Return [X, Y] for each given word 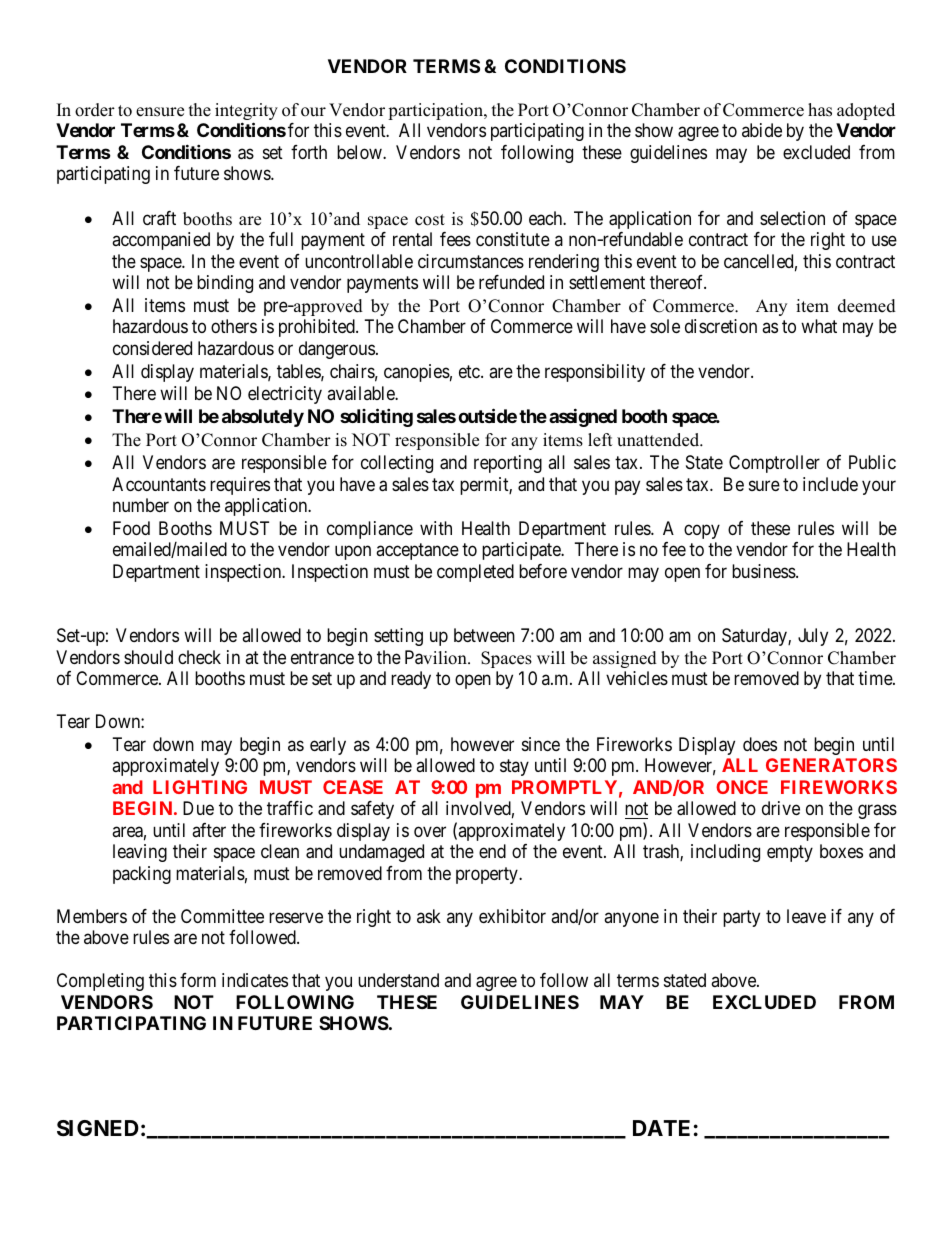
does [760, 744]
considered [152, 348]
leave [806, 916]
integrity [246, 113]
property [488, 875]
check [199, 657]
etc [470, 371]
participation [436, 111]
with [436, 528]
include [830, 484]
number [141, 505]
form [198, 980]
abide [762, 130]
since [541, 744]
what [819, 326]
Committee [222, 916]
